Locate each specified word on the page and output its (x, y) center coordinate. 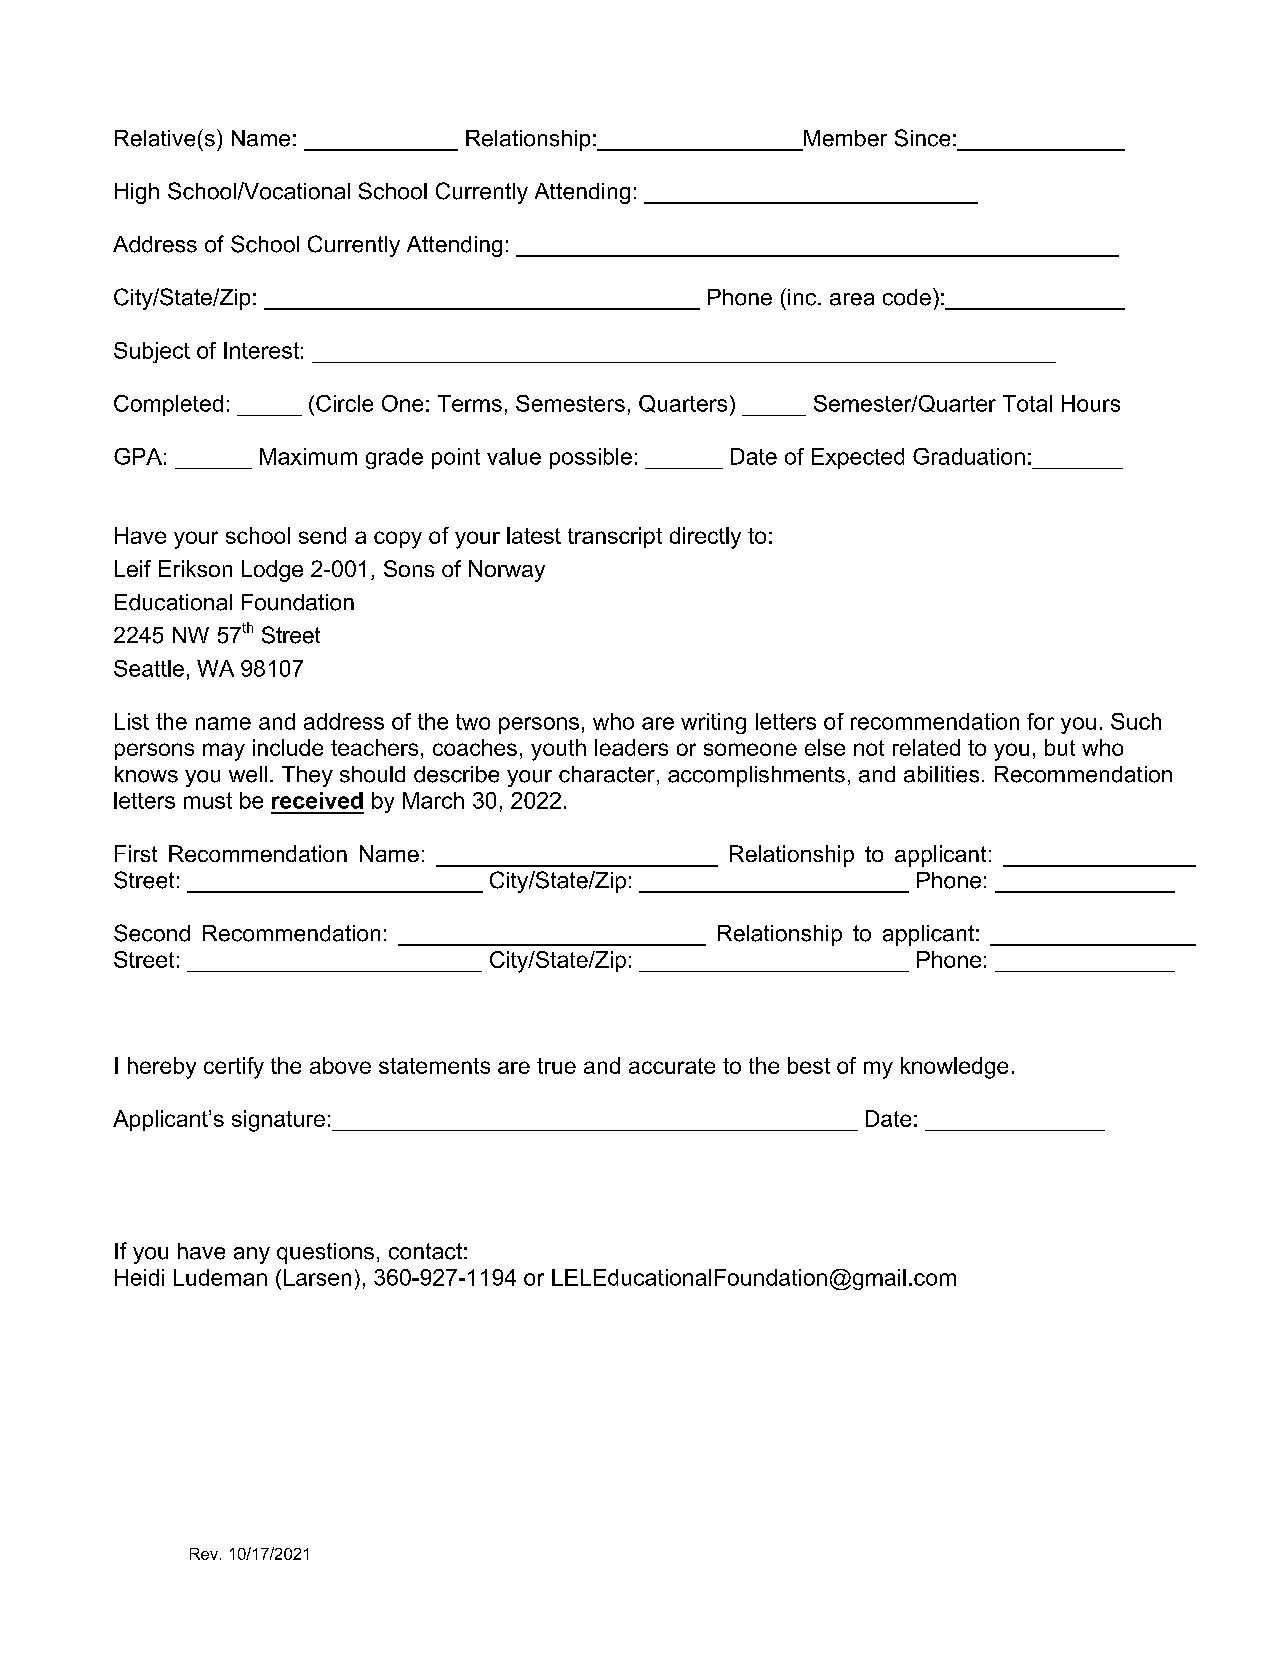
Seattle (149, 668)
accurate (672, 1066)
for (1040, 721)
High (137, 193)
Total (1027, 403)
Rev (205, 1554)
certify (234, 1068)
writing (713, 723)
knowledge (954, 1068)
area (852, 299)
